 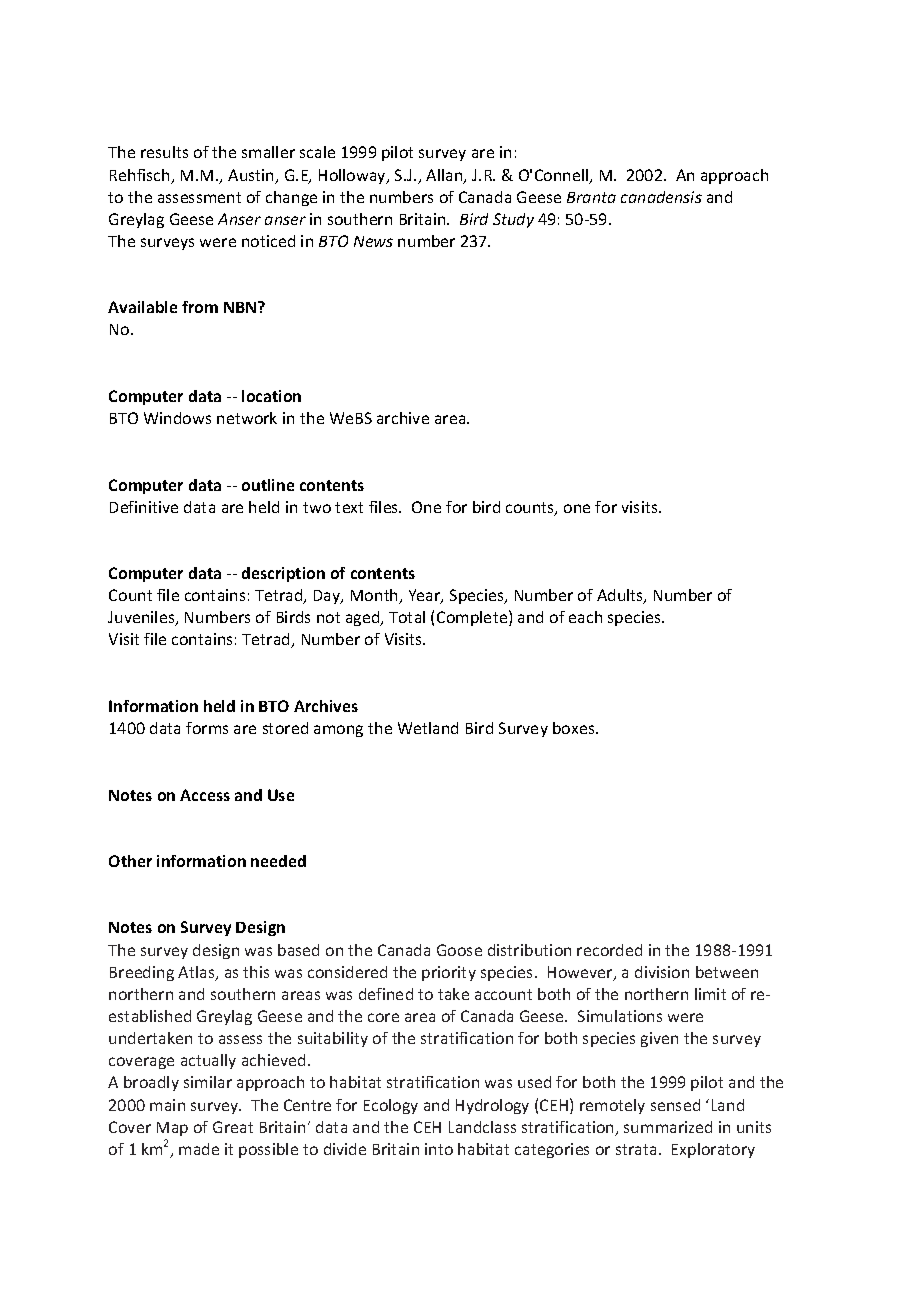 What do you see at coordinates (661, 197) in the screenshot?
I see `canadensis` at bounding box center [661, 197].
